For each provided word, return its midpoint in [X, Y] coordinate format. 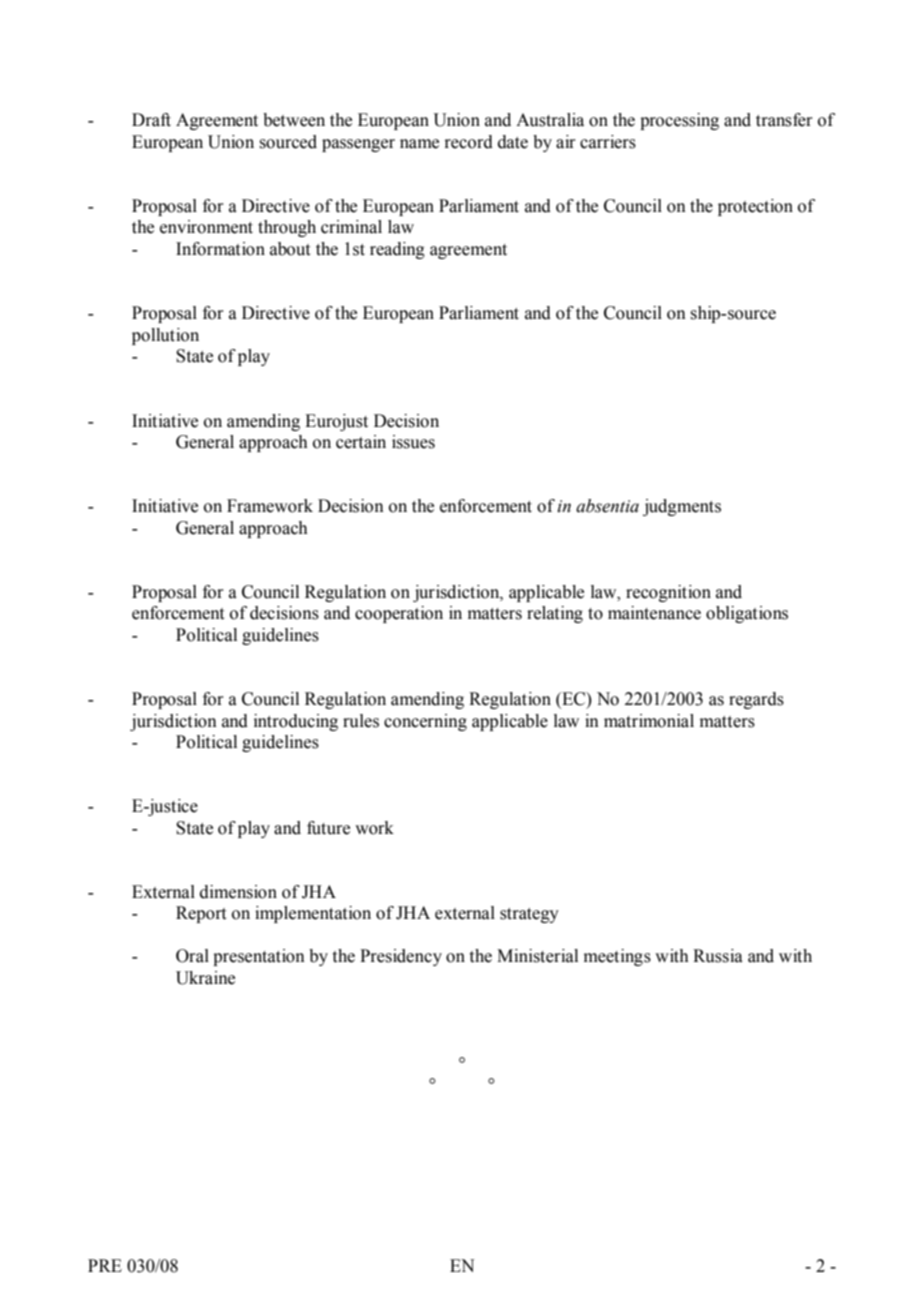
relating [555, 614]
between [294, 120]
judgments [682, 507]
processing [679, 121]
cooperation [399, 614]
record [468, 142]
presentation [259, 957]
